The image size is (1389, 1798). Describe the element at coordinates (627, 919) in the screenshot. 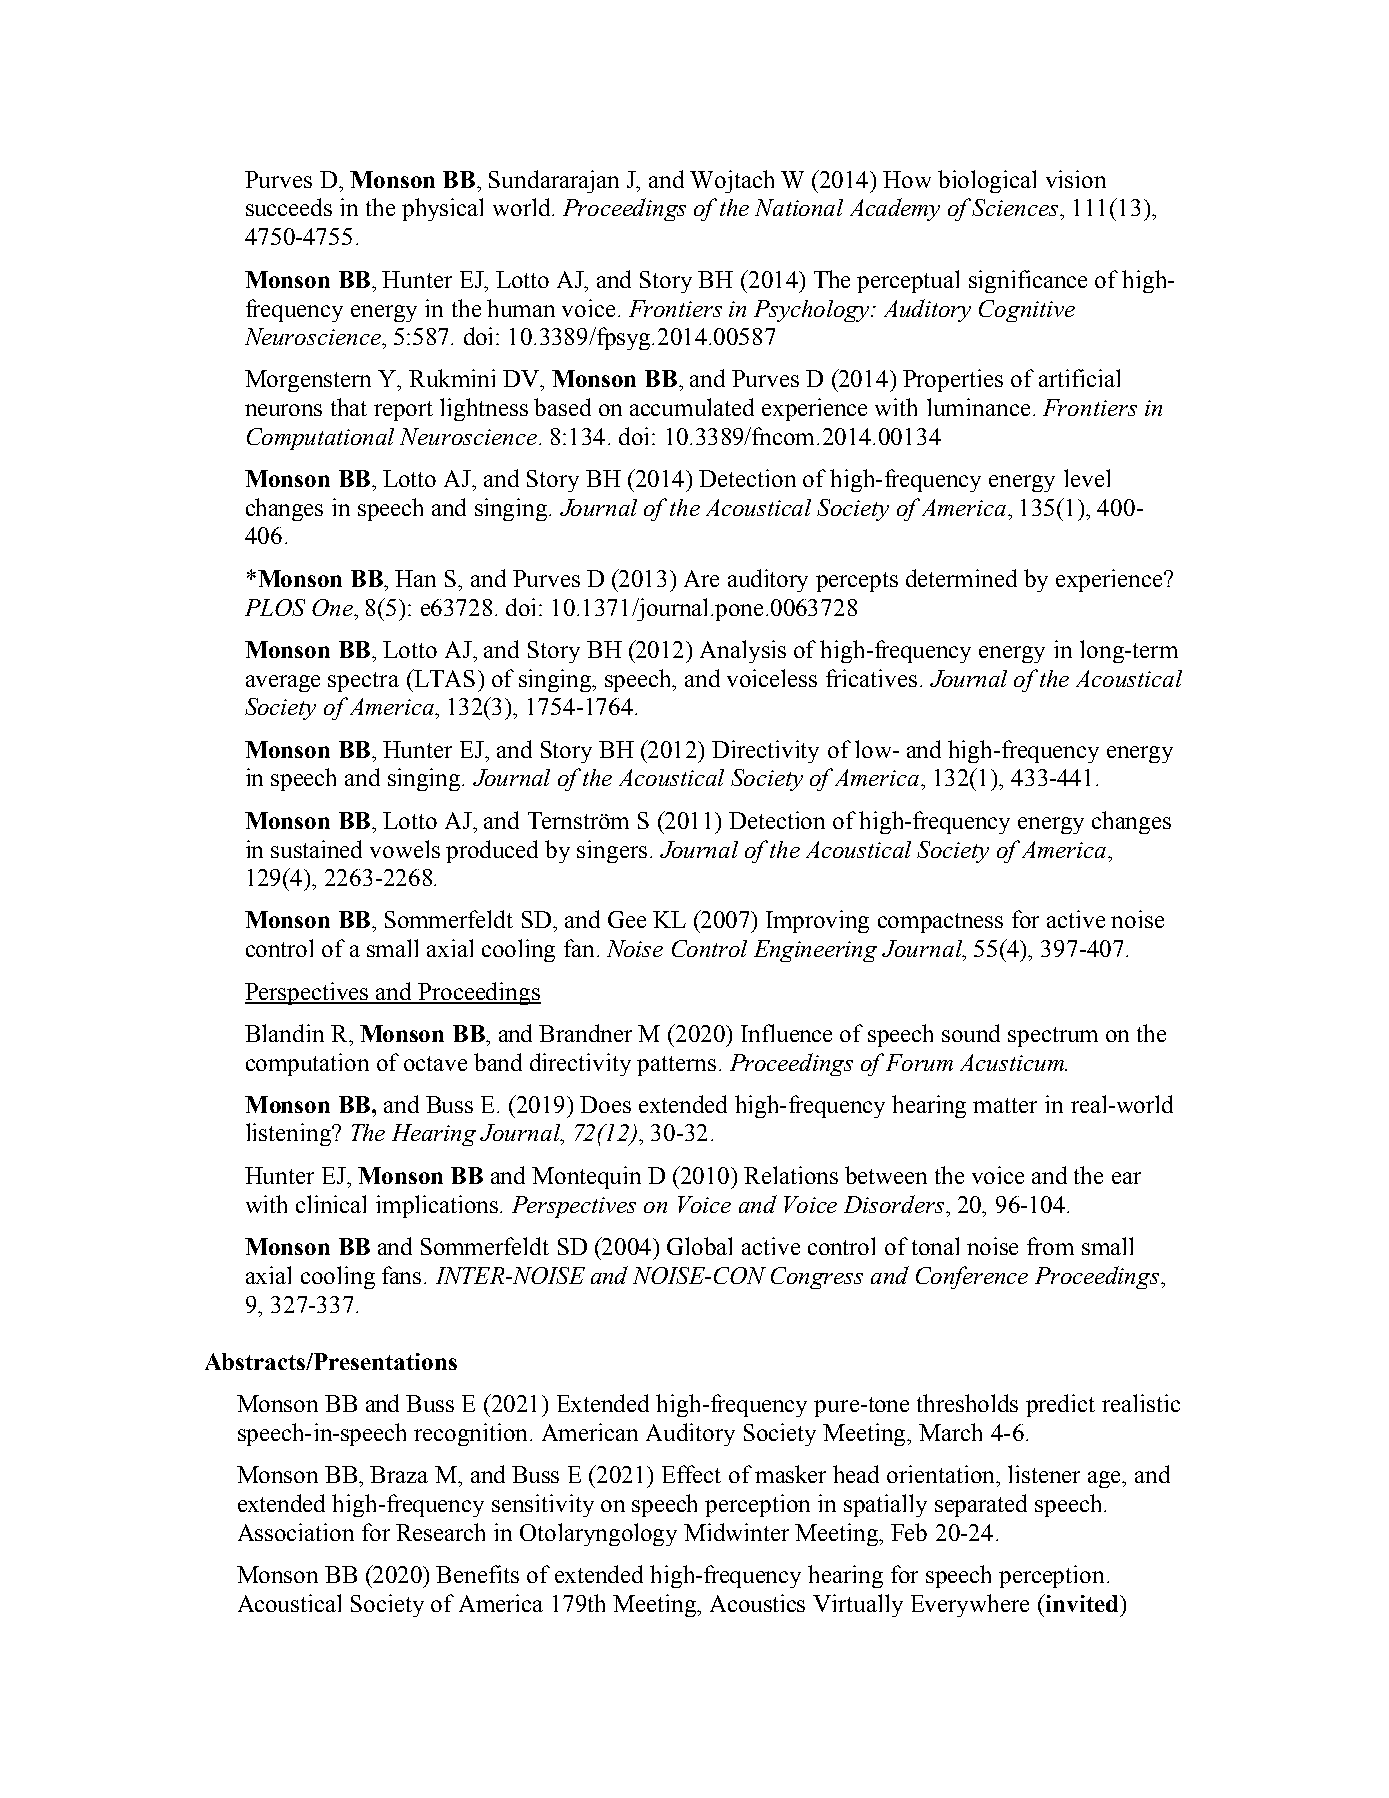

I see `Gee` at that location.
